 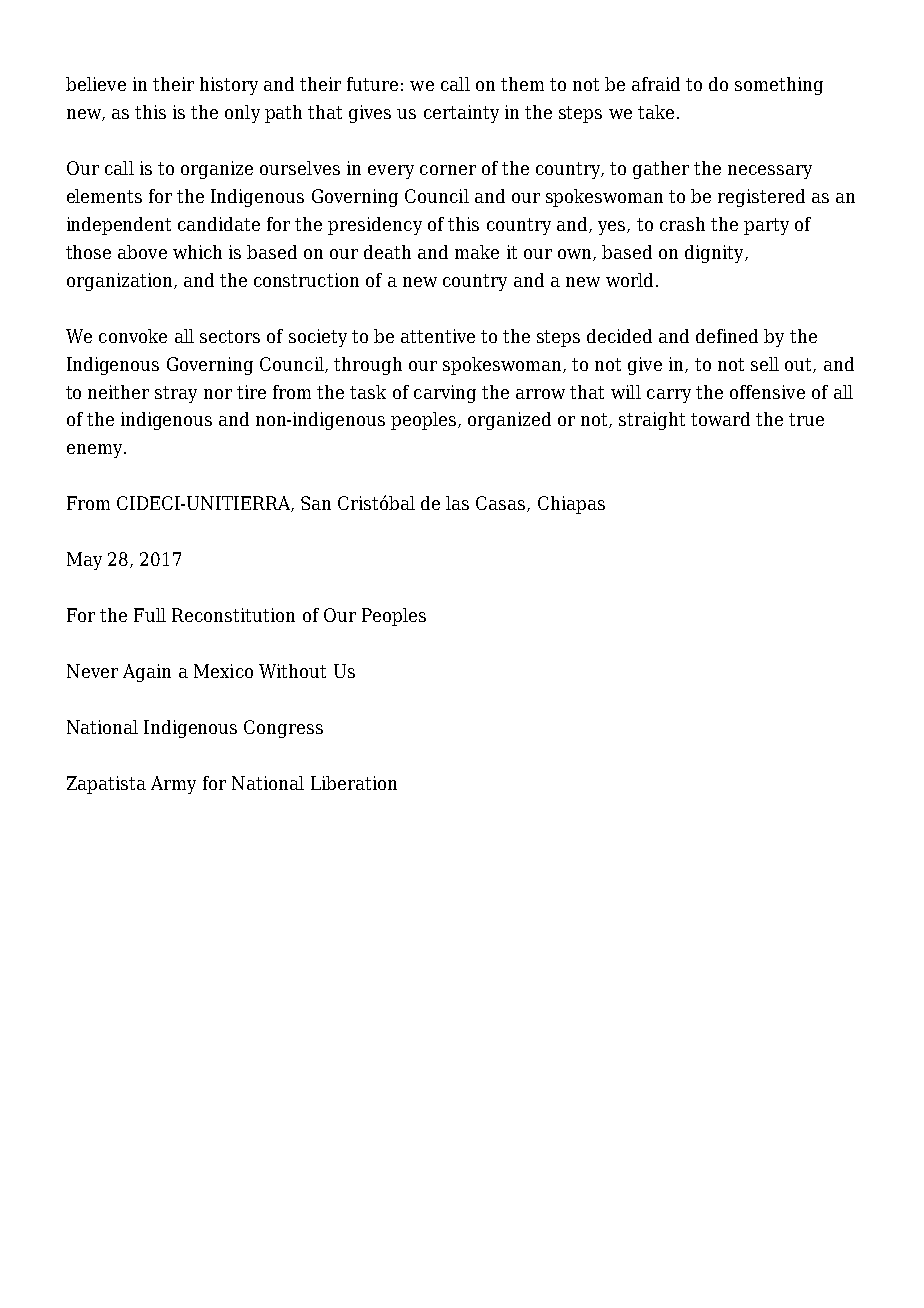 What do you see at coordinates (176, 394) in the screenshot?
I see `stray` at bounding box center [176, 394].
